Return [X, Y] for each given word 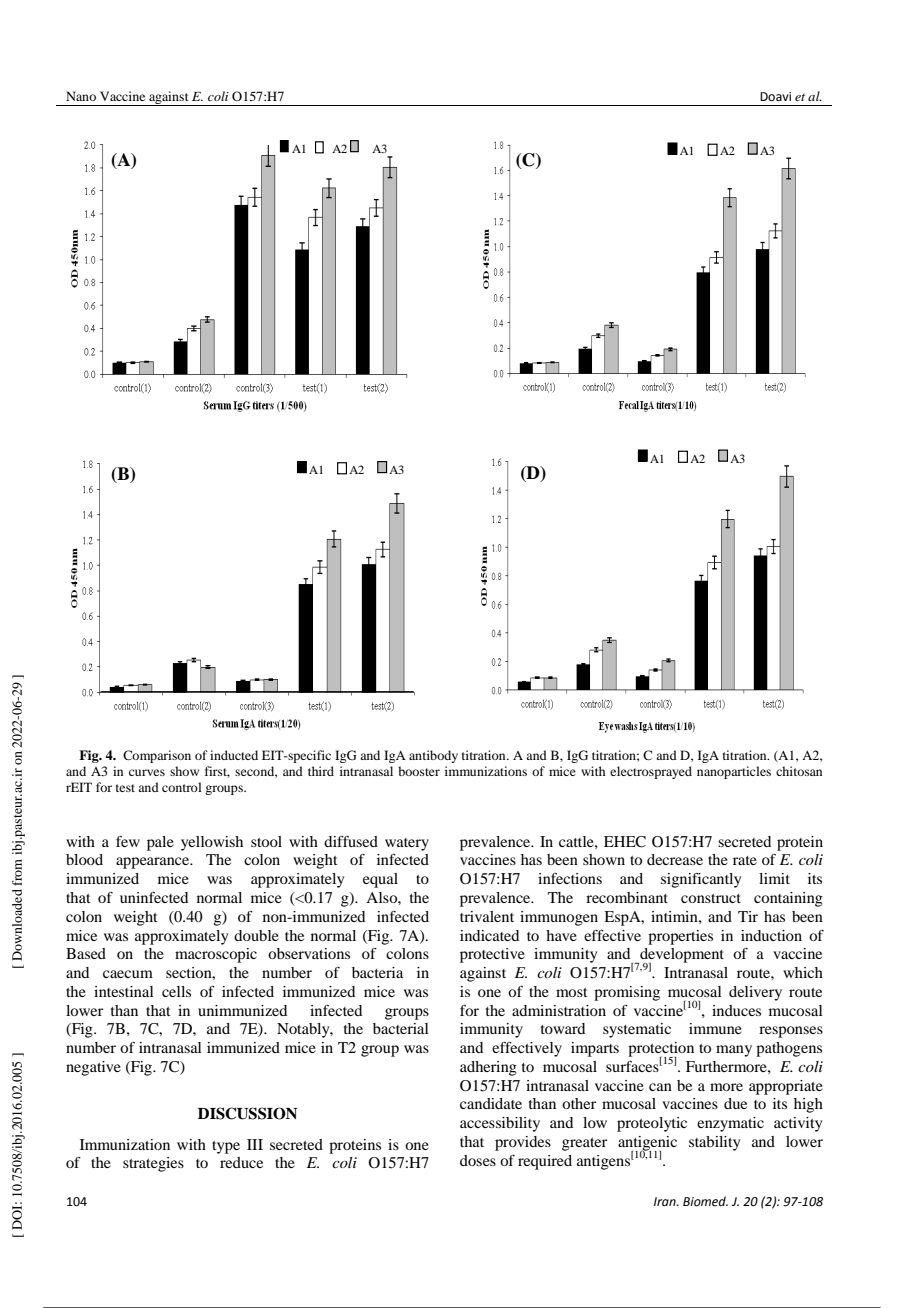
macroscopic [216, 955]
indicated [489, 935]
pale [160, 843]
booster [419, 771]
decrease [675, 859]
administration [559, 1010]
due [735, 1103]
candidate [491, 1103]
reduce [241, 1162]
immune [715, 1028]
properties [680, 937]
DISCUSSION [247, 1113]
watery [407, 844]
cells [176, 991]
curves [147, 772]
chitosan [799, 771]
